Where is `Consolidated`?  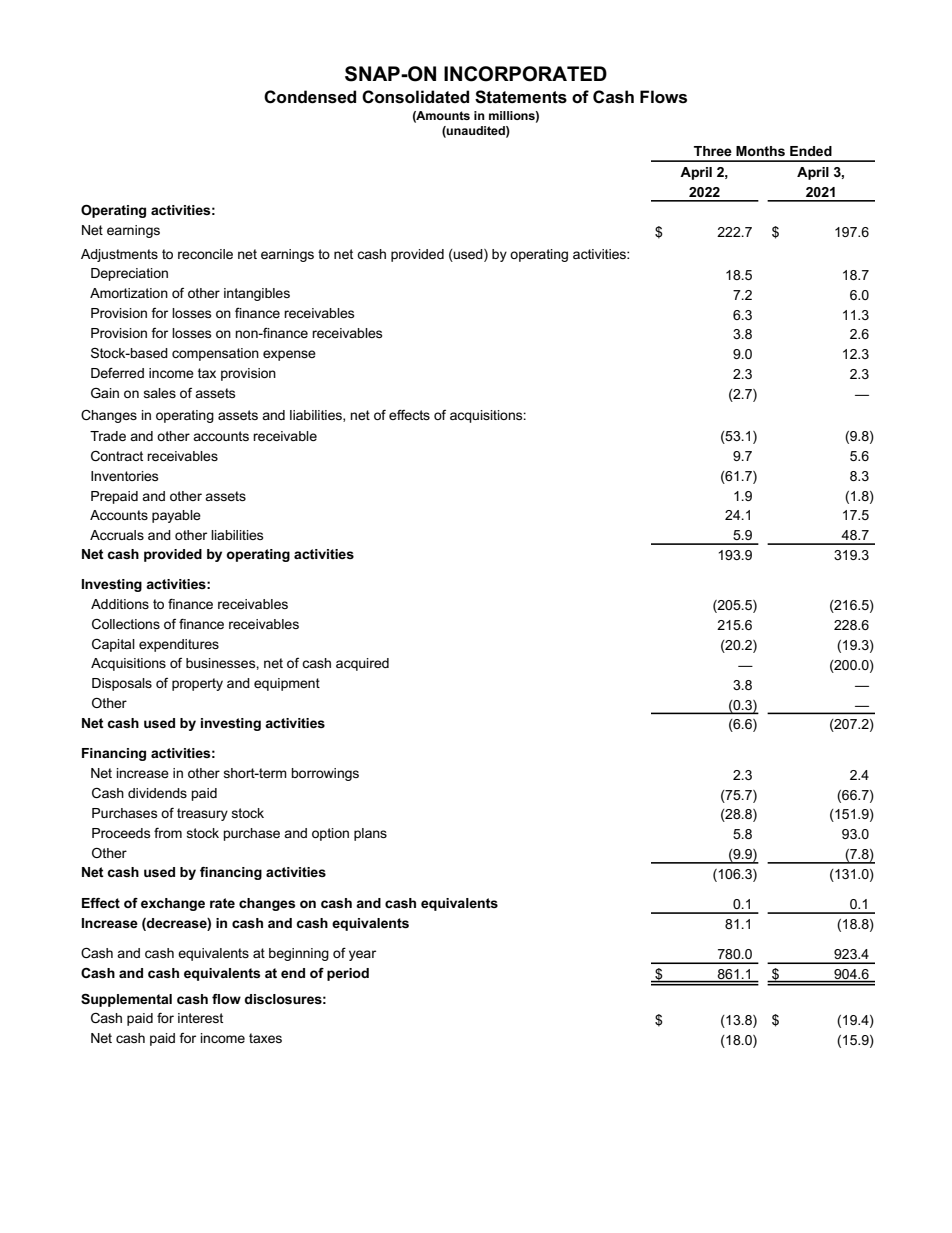
Consolidated is located at coordinates (415, 97).
